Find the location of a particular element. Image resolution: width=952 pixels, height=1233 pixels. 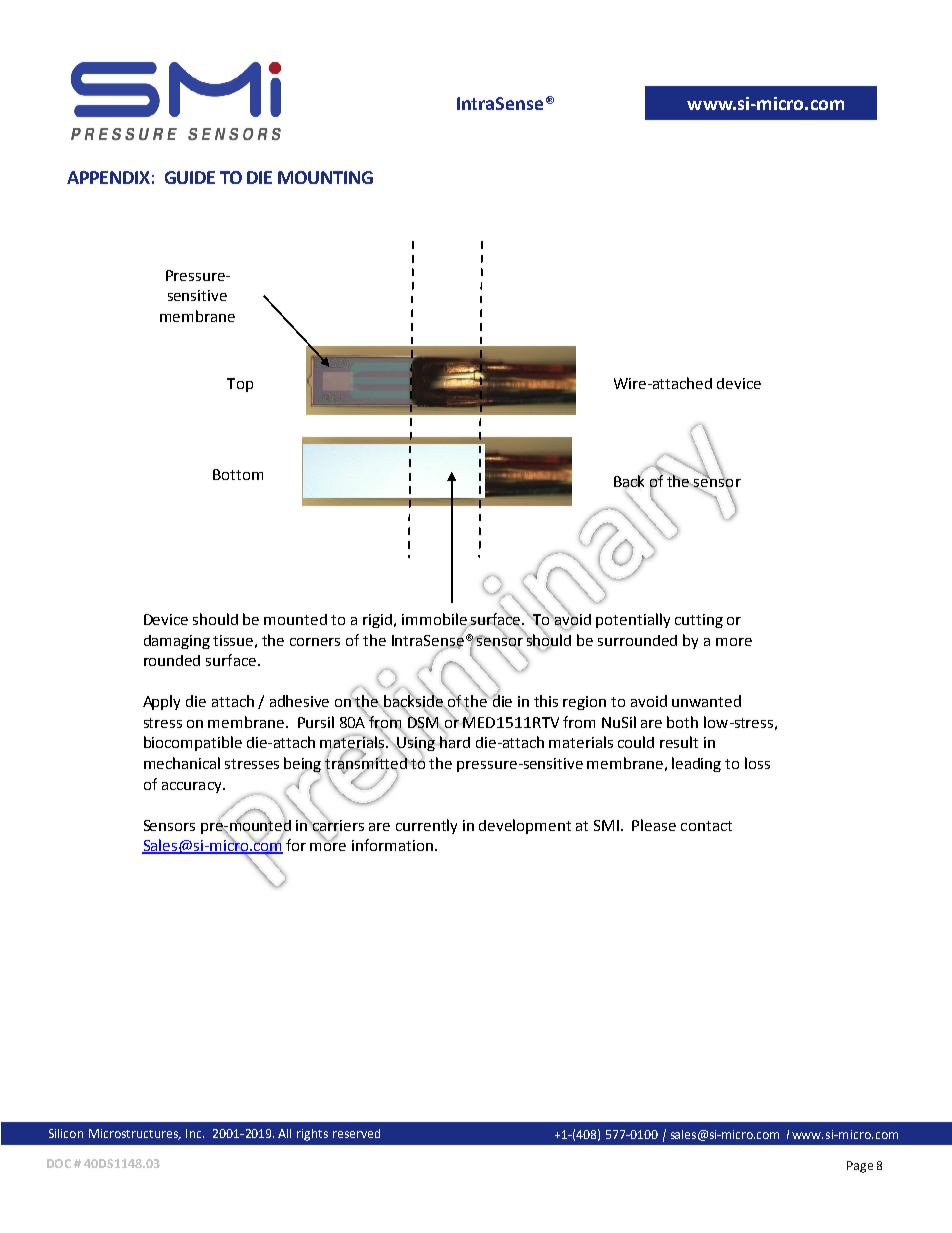

Bottom is located at coordinates (238, 474).
